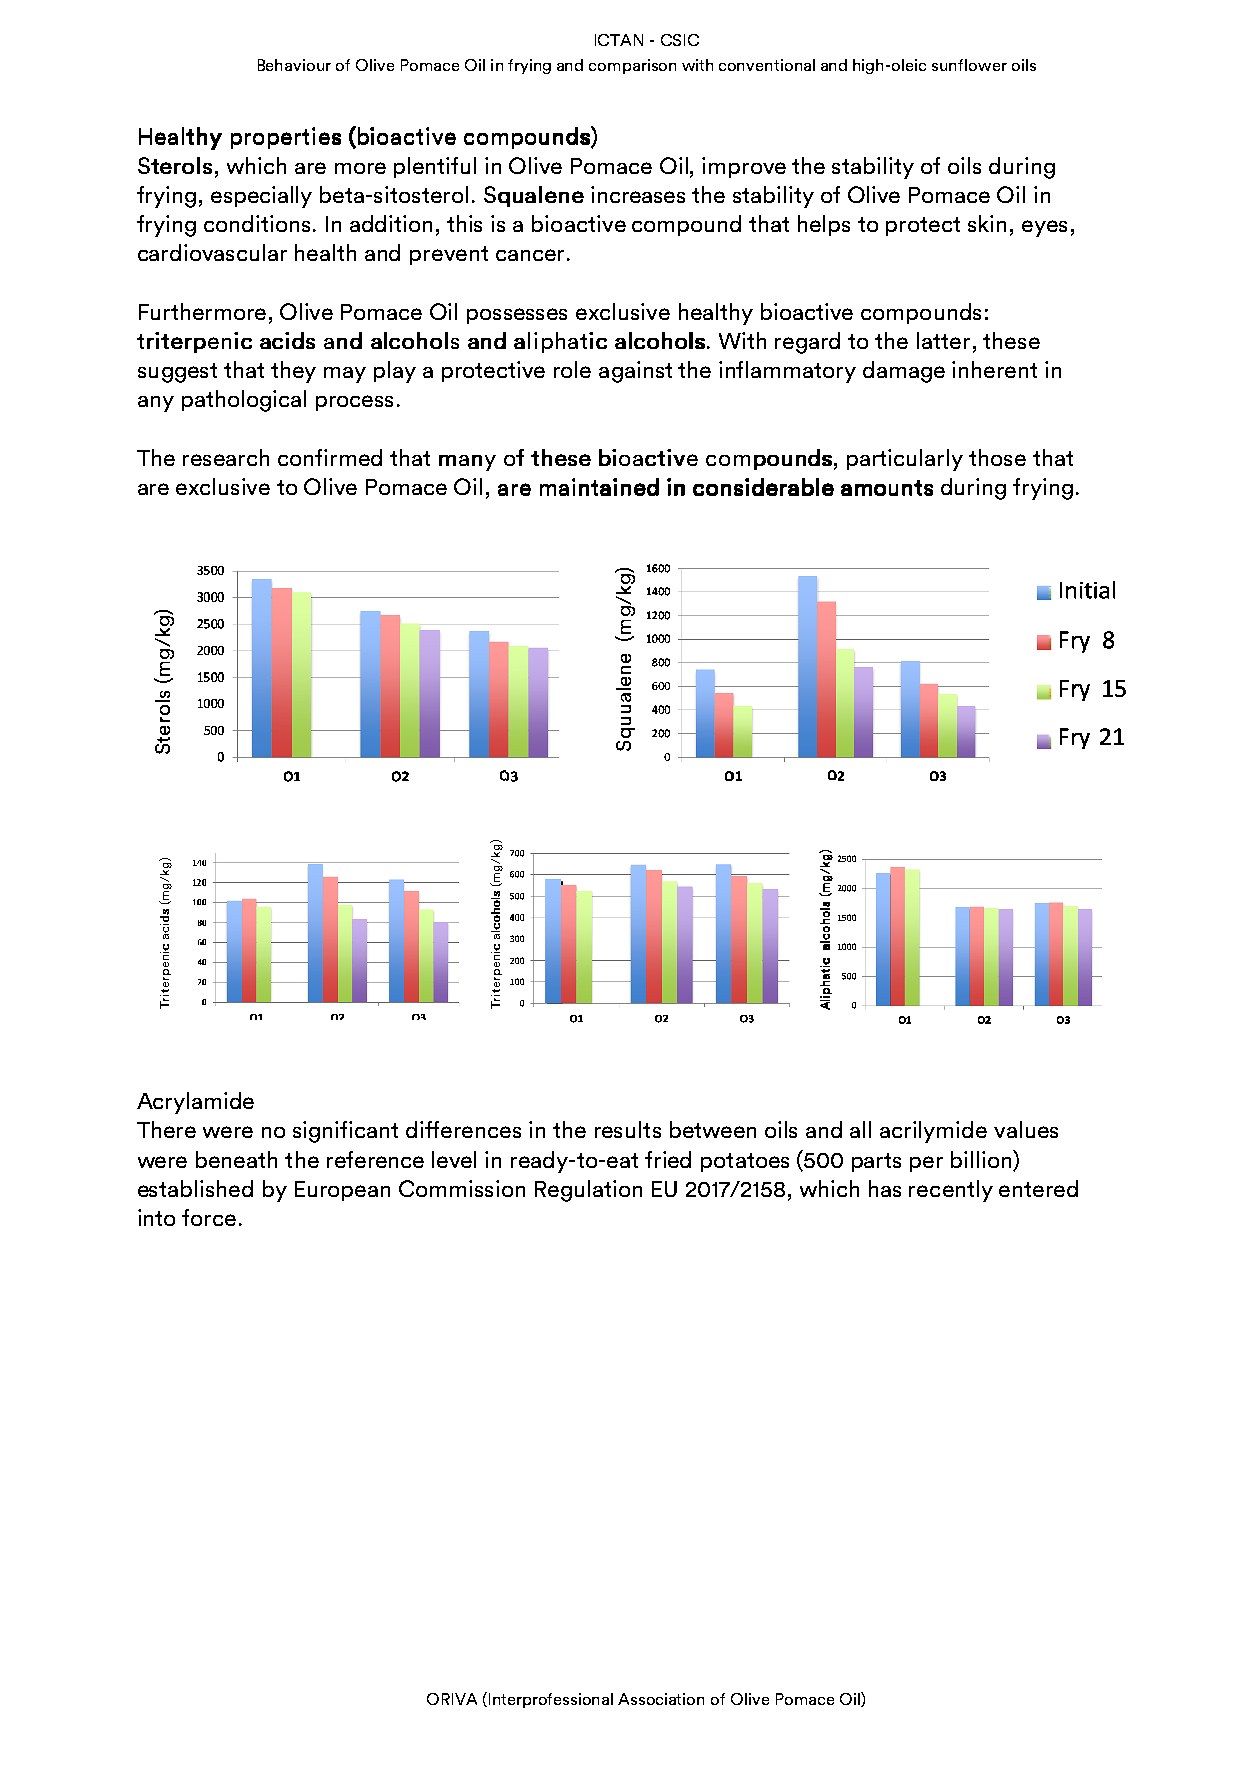 This screenshot has height=1769, width=1250. I want to click on recently, so click(951, 1191).
